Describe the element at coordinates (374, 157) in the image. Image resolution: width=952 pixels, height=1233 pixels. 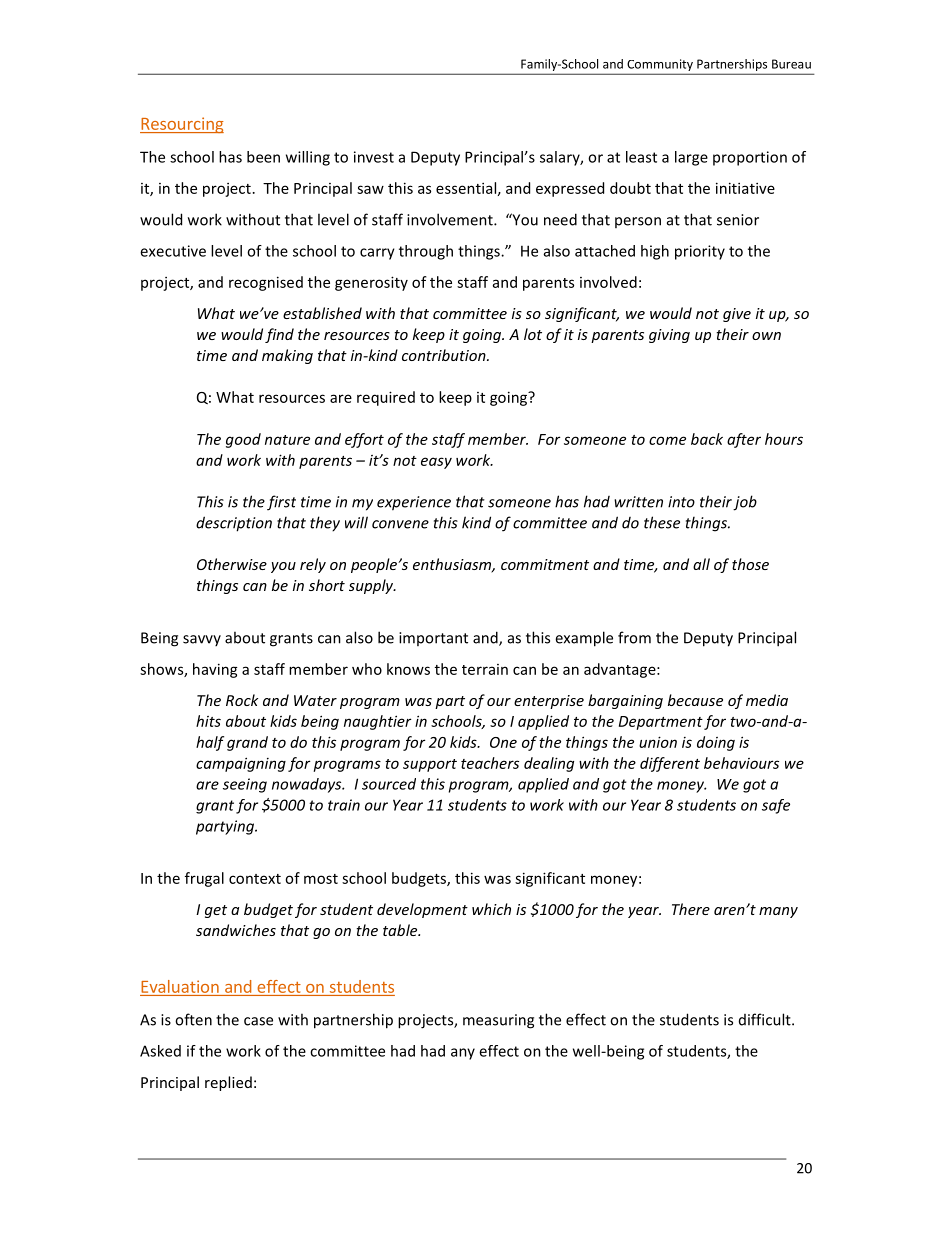
I see `invest` at that location.
